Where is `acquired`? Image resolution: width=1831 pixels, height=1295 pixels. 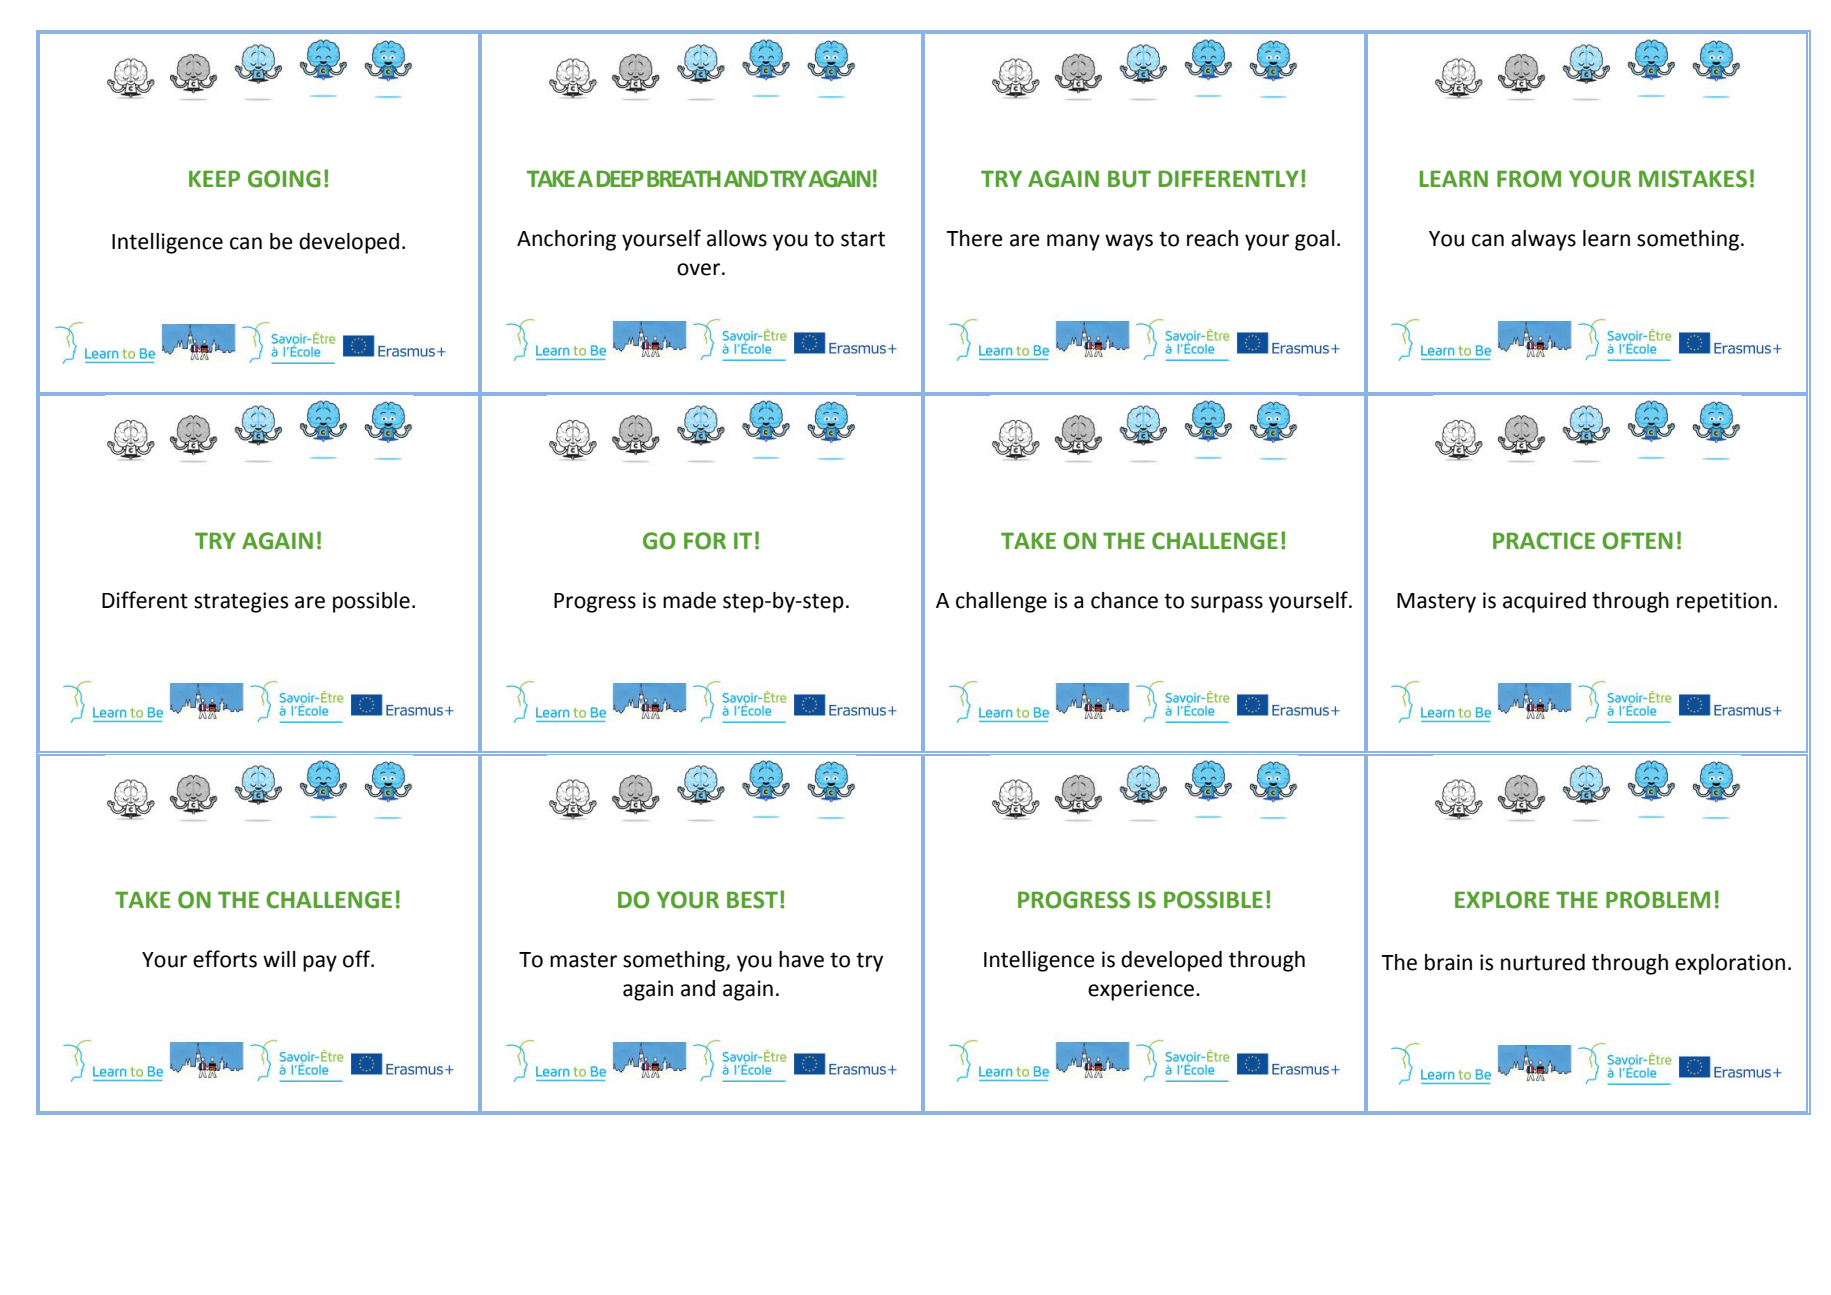
acquired is located at coordinates (1544, 602).
